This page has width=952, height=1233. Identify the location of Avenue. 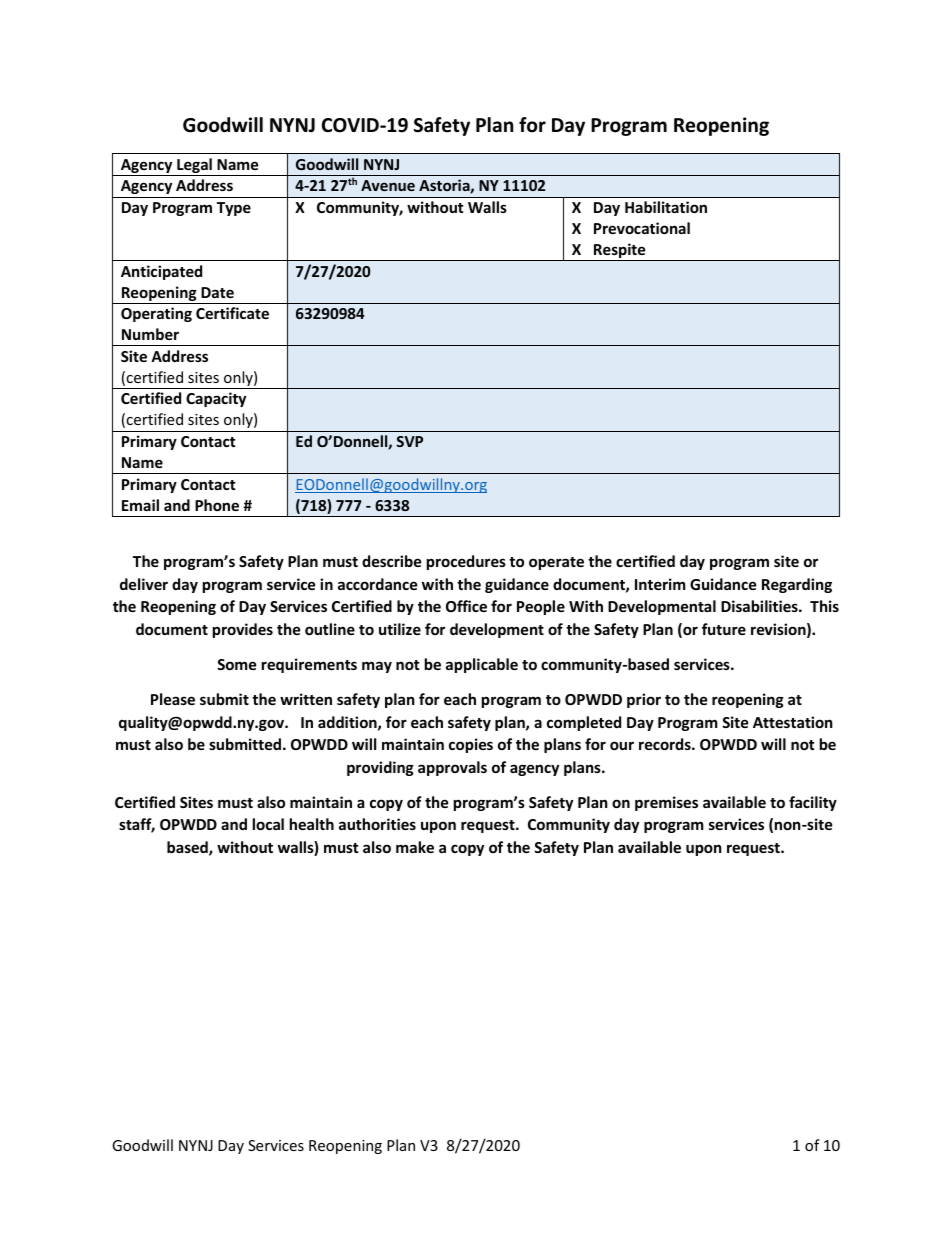
(388, 185).
